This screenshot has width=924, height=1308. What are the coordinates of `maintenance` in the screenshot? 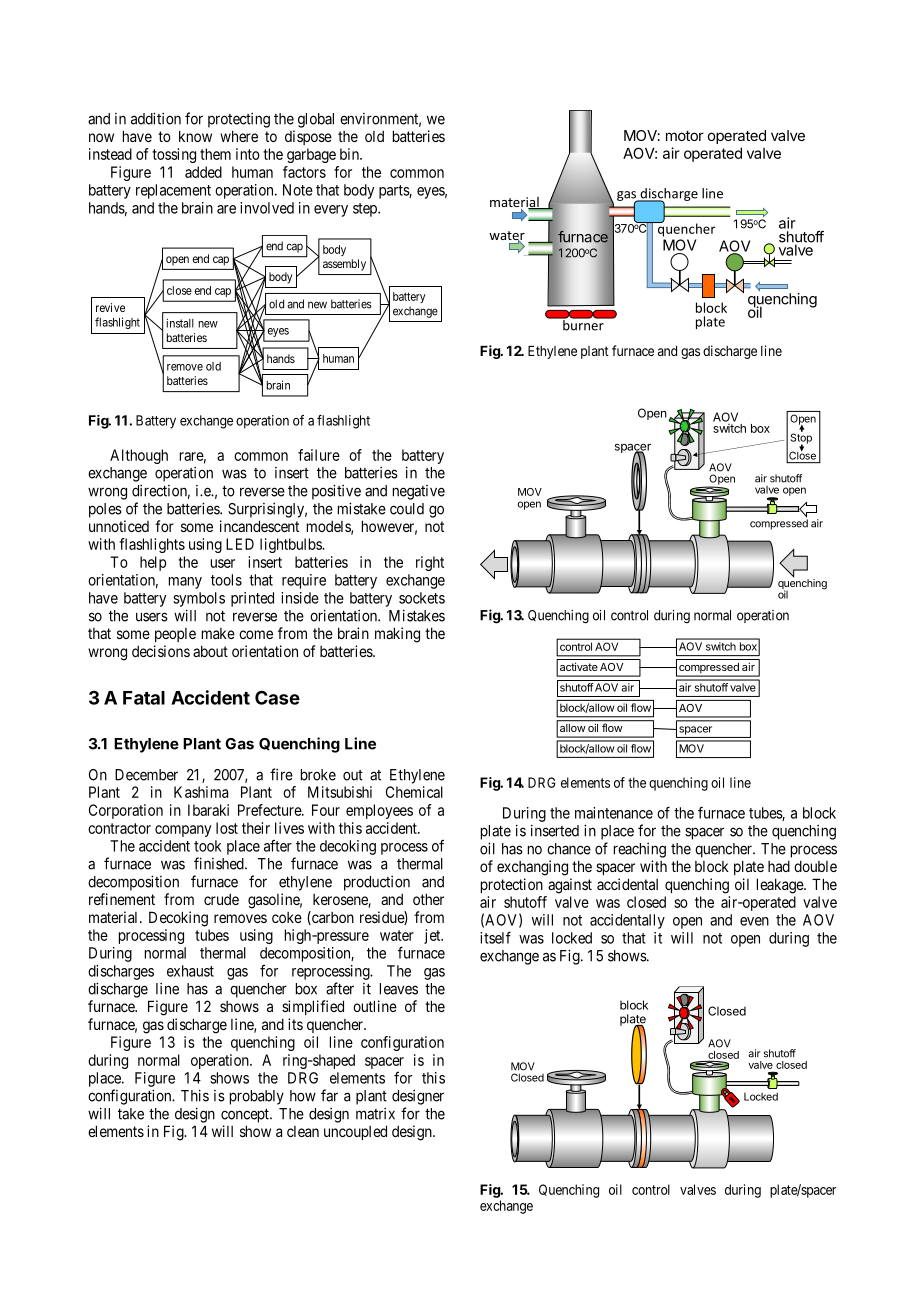 It's located at (614, 813).
